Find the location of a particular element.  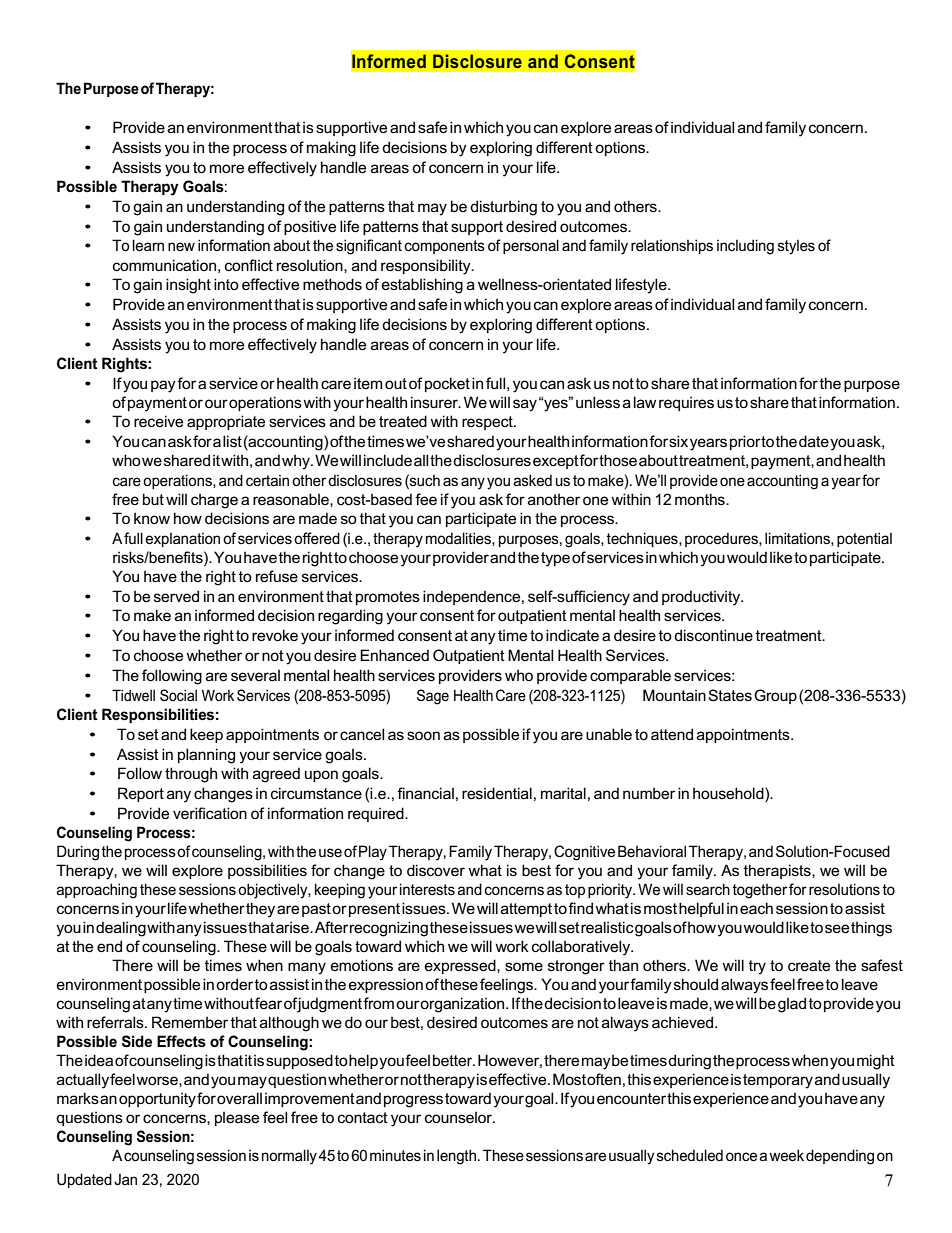

styles is located at coordinates (796, 247).
